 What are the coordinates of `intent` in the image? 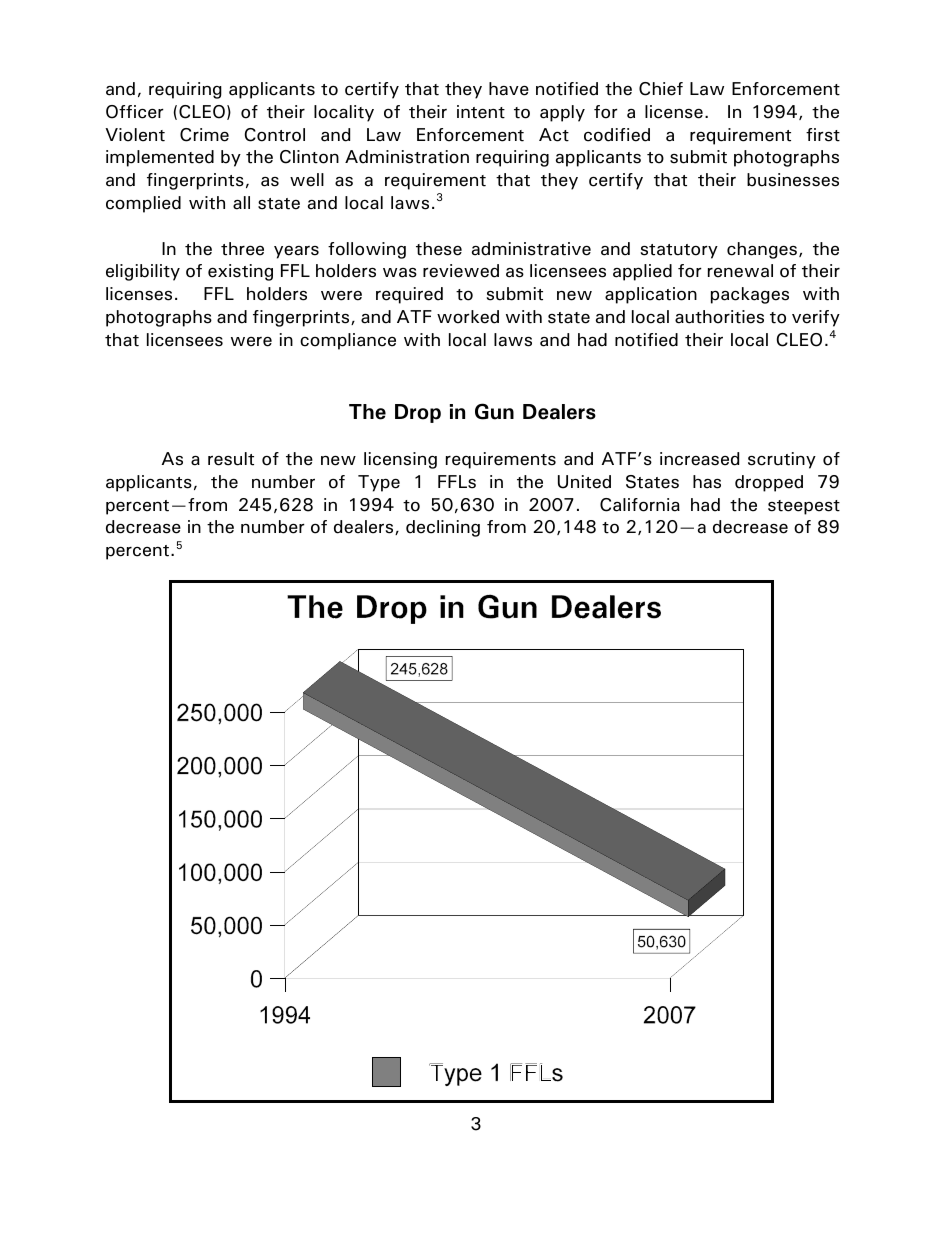 It's located at (481, 112).
